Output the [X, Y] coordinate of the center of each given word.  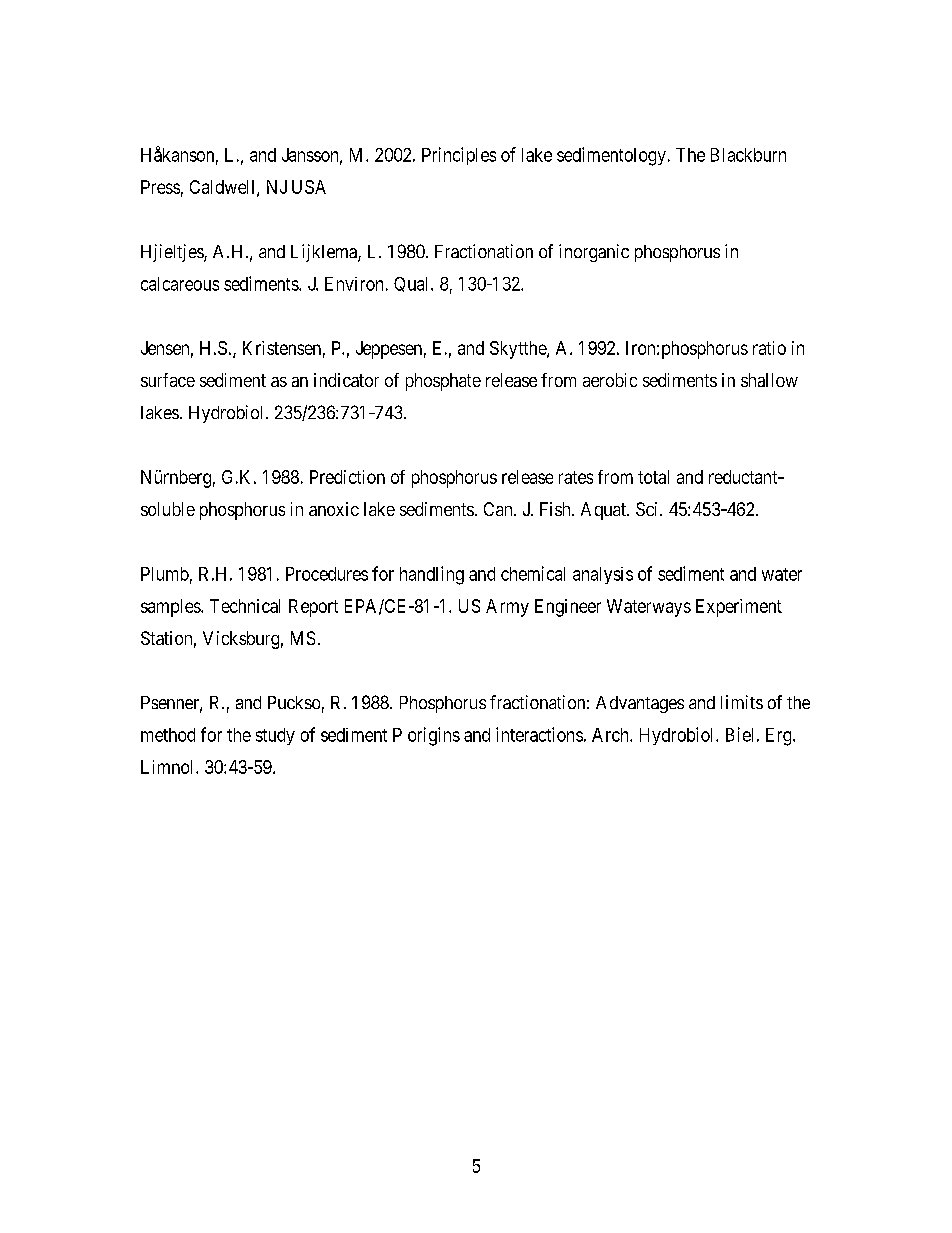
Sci [648, 509]
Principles [459, 156]
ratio [769, 348]
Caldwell [224, 188]
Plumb [165, 574]
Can [499, 509]
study [275, 736]
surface [168, 380]
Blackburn [748, 155]
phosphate [443, 382]
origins [434, 736]
